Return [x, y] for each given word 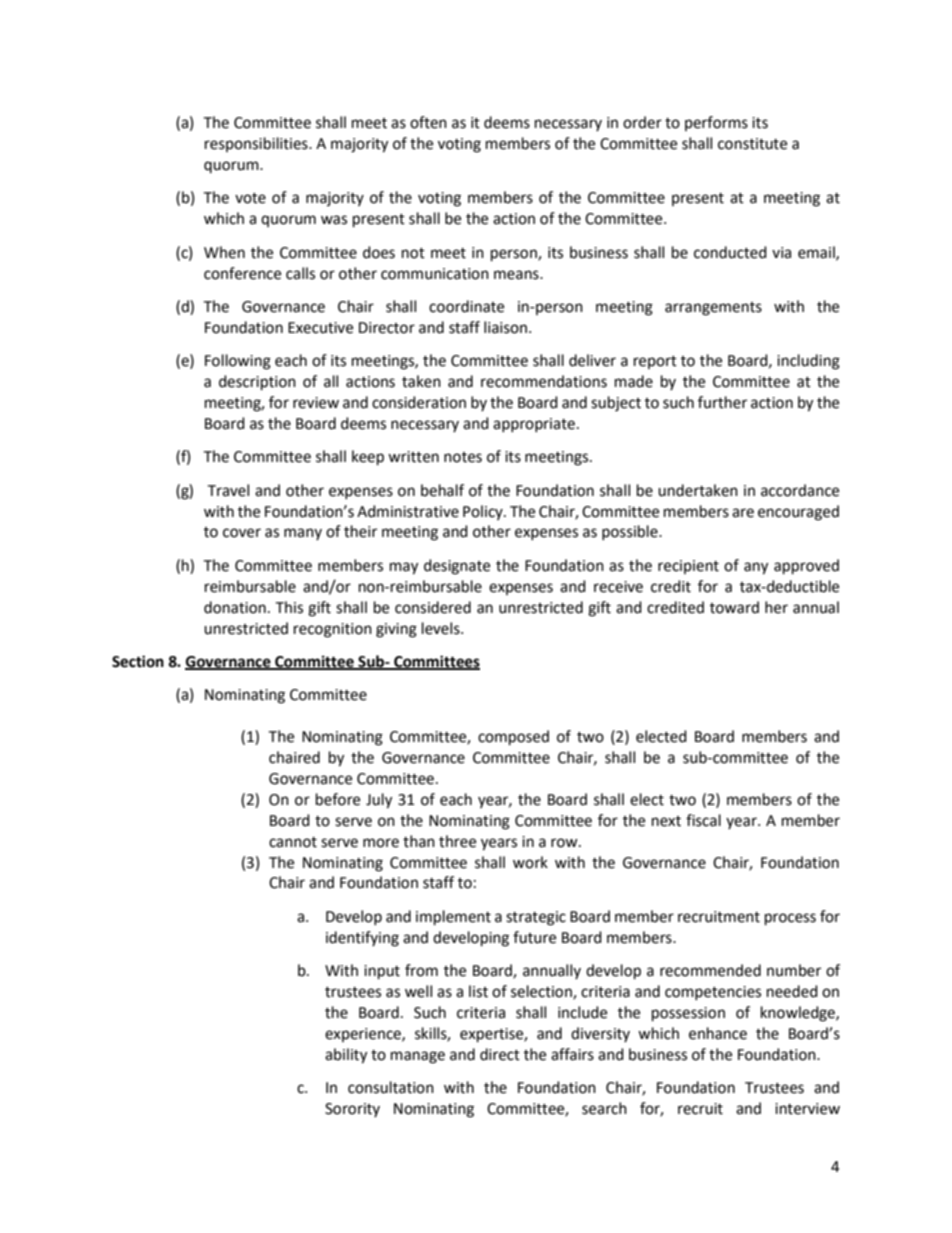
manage [418, 1057]
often [428, 122]
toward [734, 607]
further [722, 402]
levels [442, 628]
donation [235, 607]
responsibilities [257, 144]
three [457, 841]
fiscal [703, 820]
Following [238, 362]
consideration [419, 402]
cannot [293, 842]
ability [346, 1056]
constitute [752, 144]
